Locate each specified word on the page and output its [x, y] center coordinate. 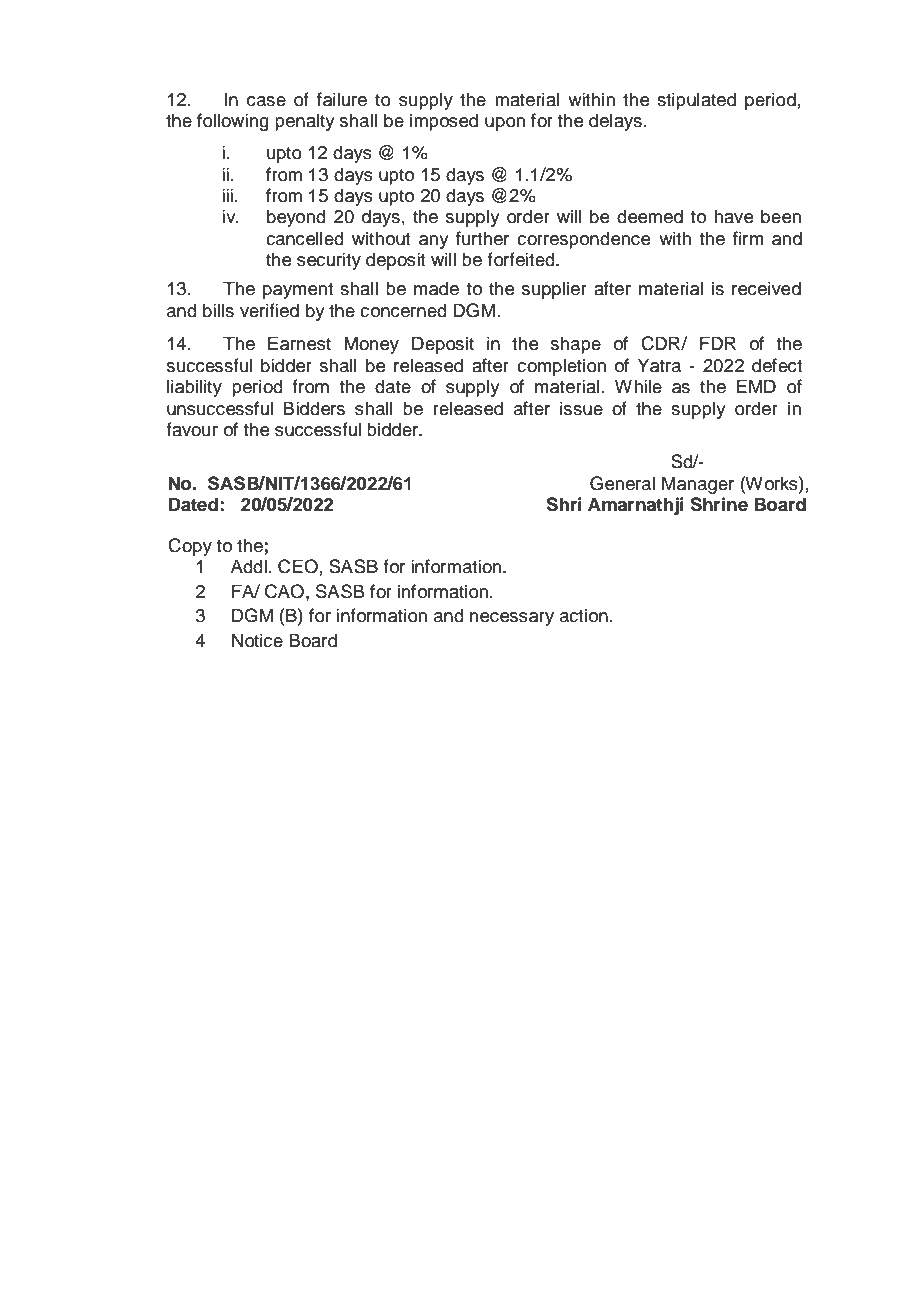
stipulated [696, 101]
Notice [257, 640]
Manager [698, 485]
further [482, 238]
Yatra [659, 365]
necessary [512, 619]
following [233, 122]
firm [748, 238]
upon [505, 124]
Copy [190, 547]
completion [561, 367]
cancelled [305, 238]
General [622, 483]
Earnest [299, 343]
